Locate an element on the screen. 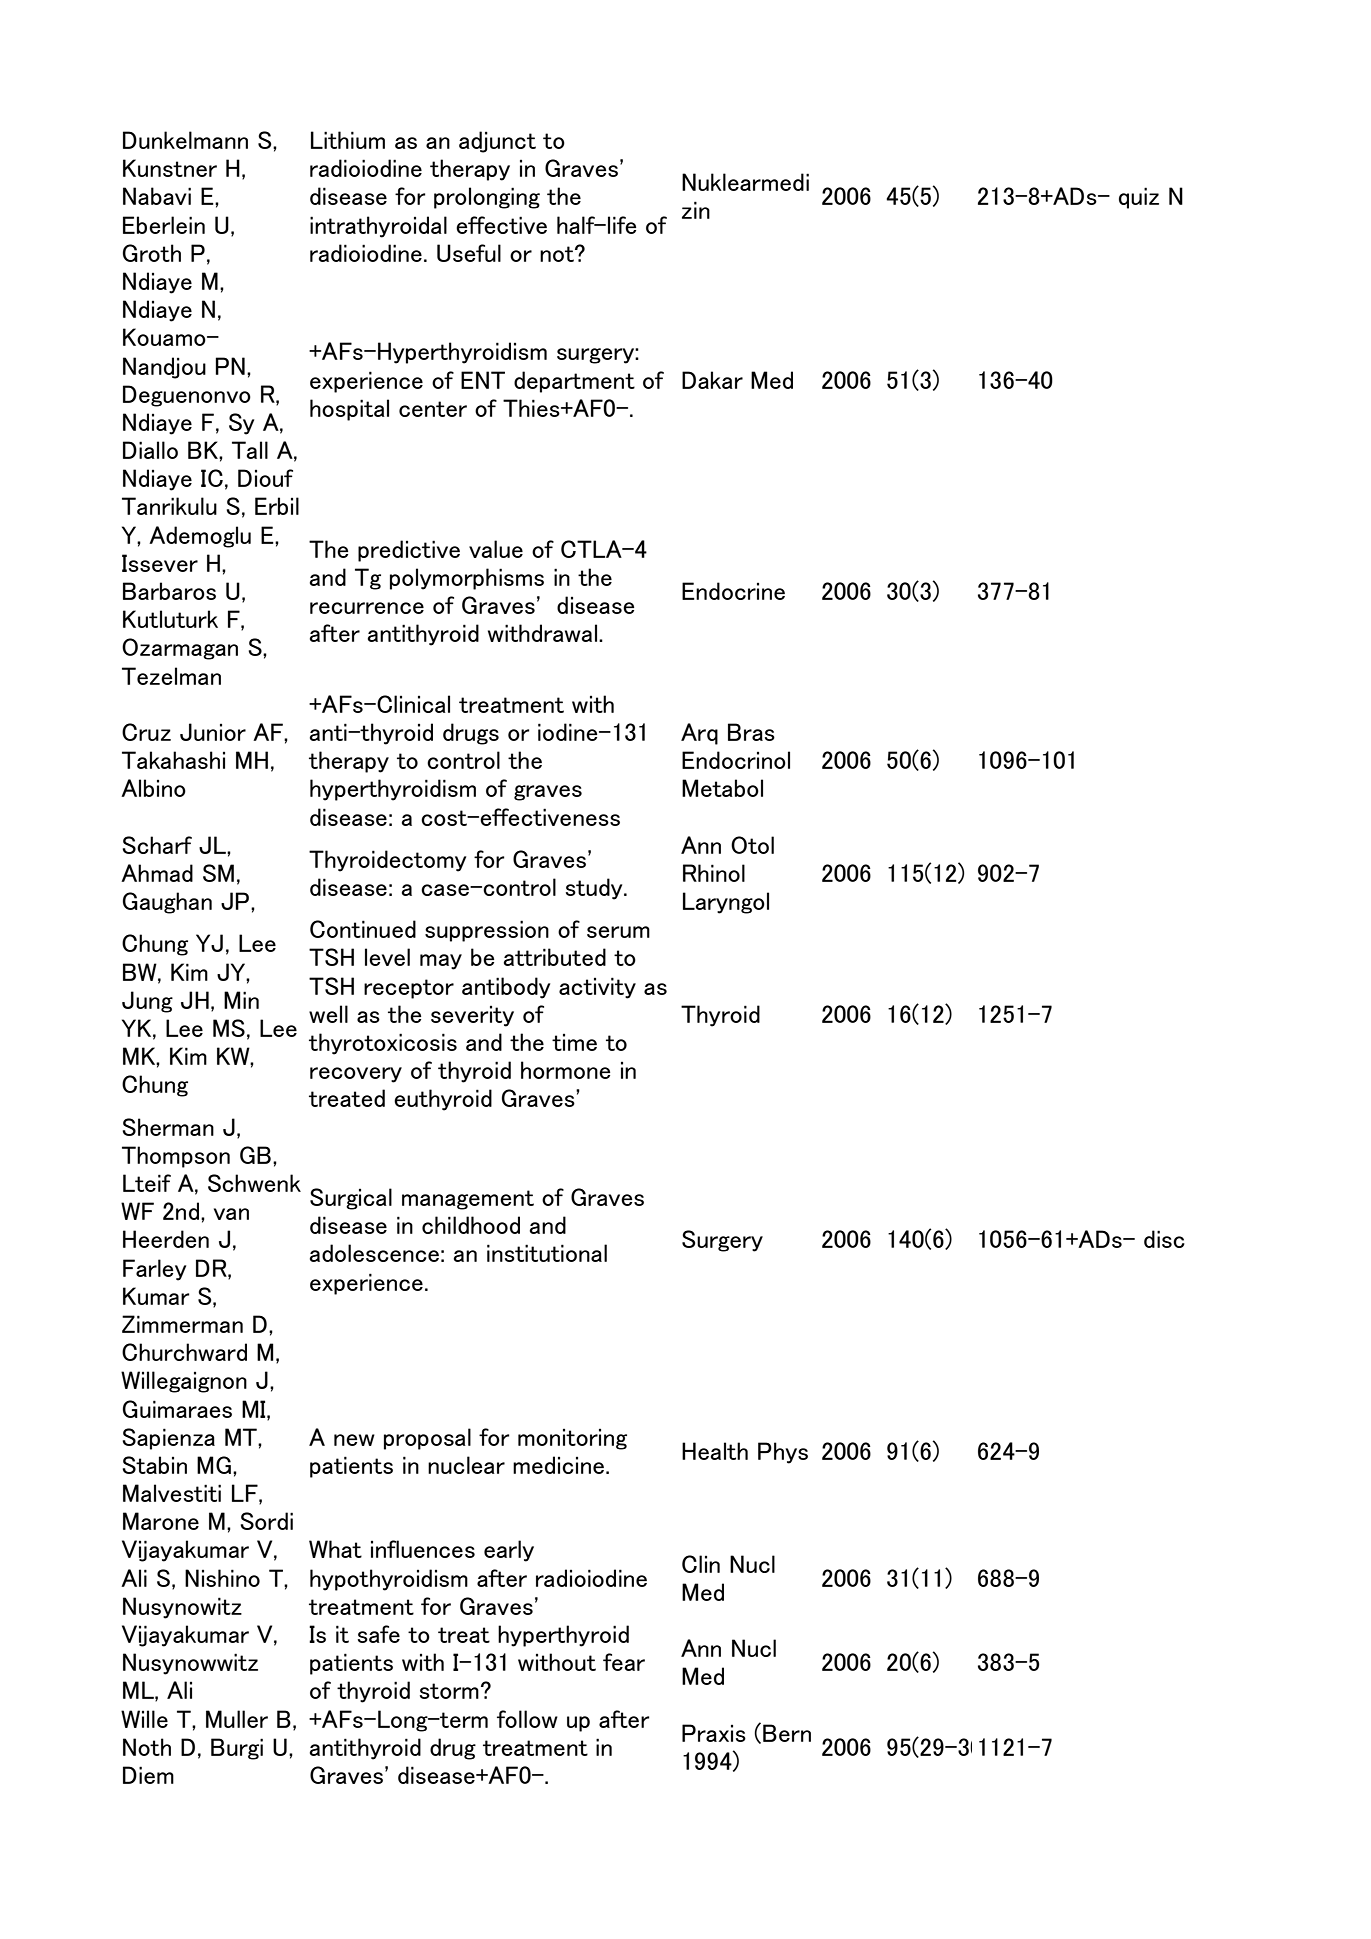 This screenshot has height=1939, width=1371. Muller is located at coordinates (237, 1719).
